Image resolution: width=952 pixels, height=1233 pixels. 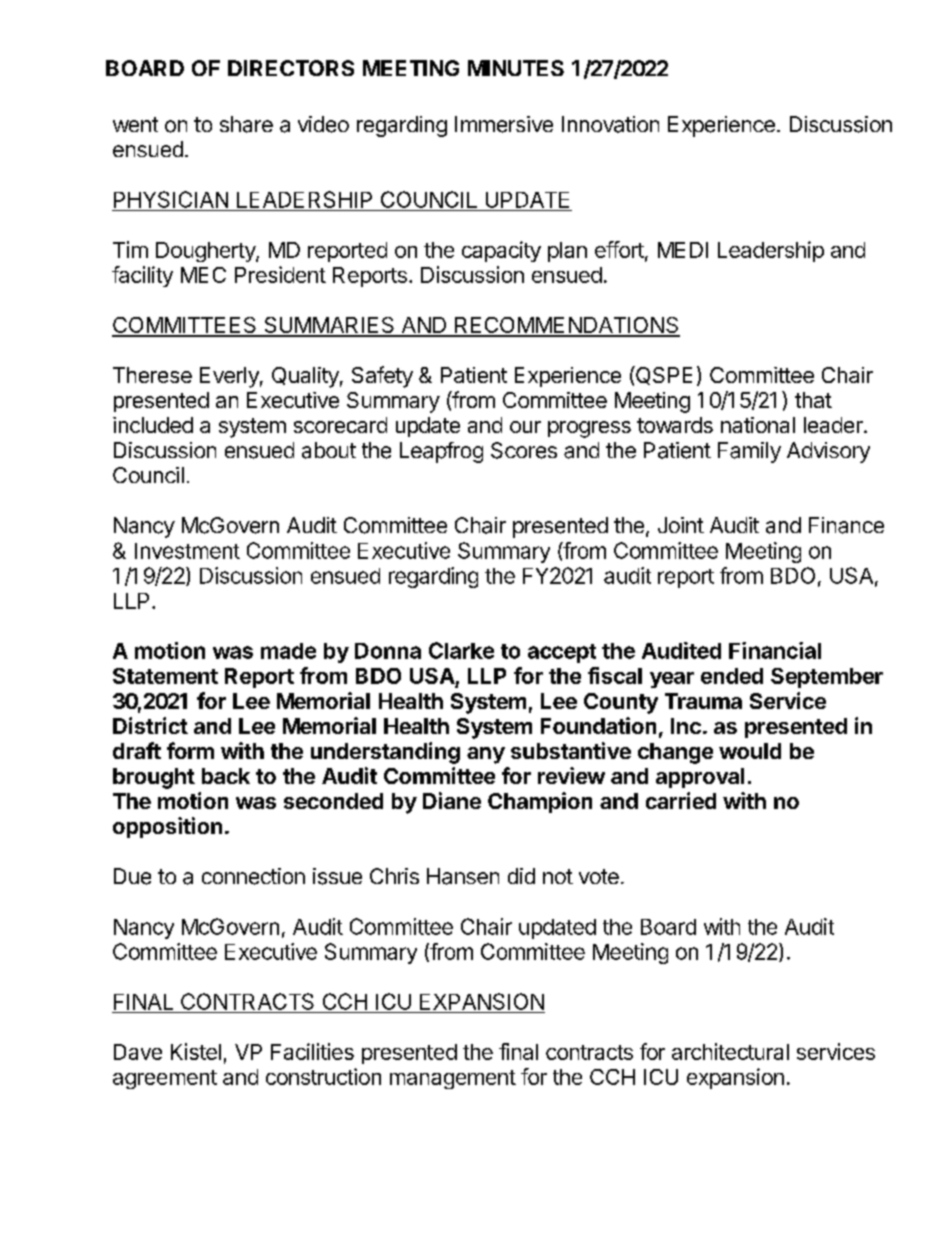 I want to click on Immersive, so click(x=504, y=124).
